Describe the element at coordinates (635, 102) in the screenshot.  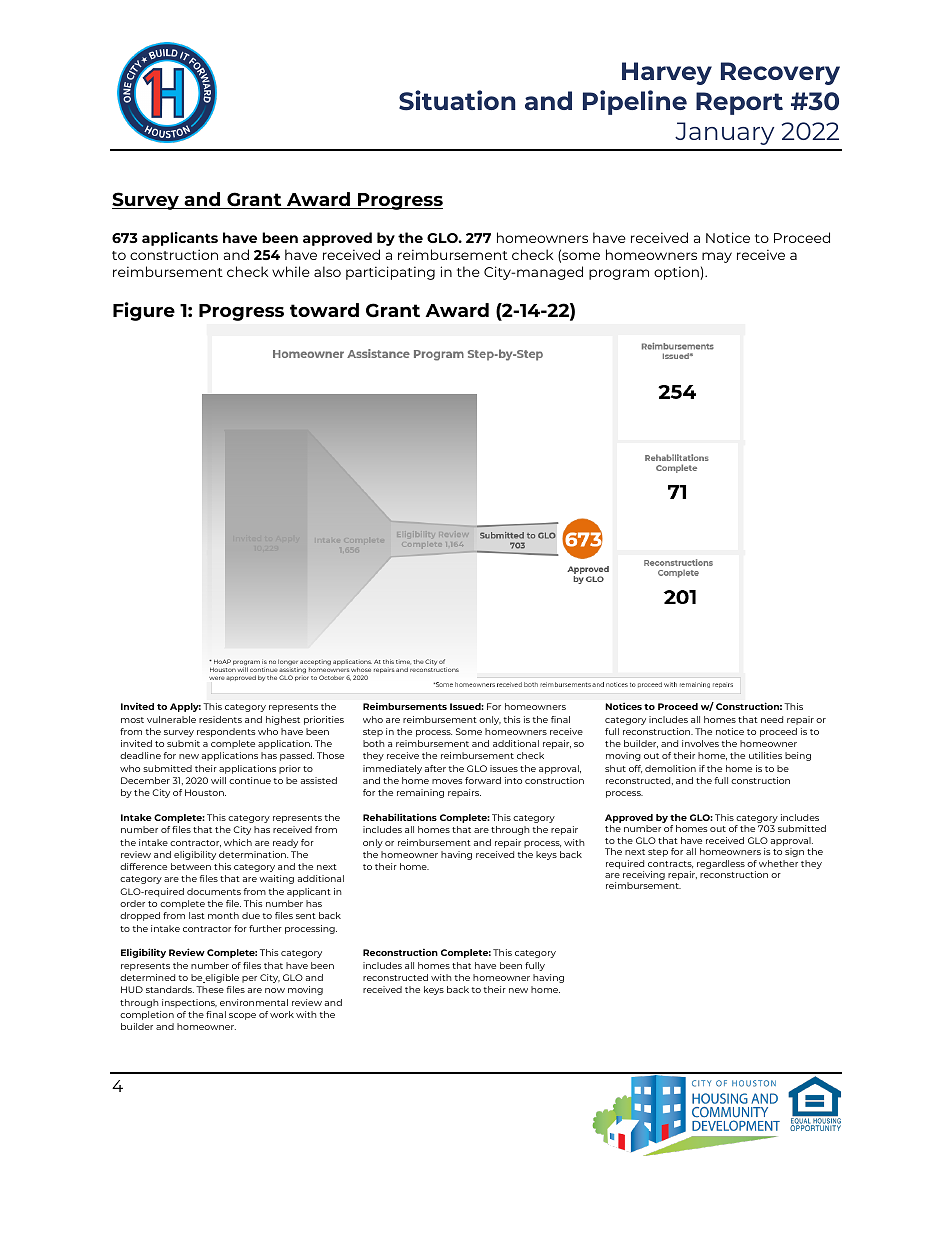
I see `Pipeline` at that location.
